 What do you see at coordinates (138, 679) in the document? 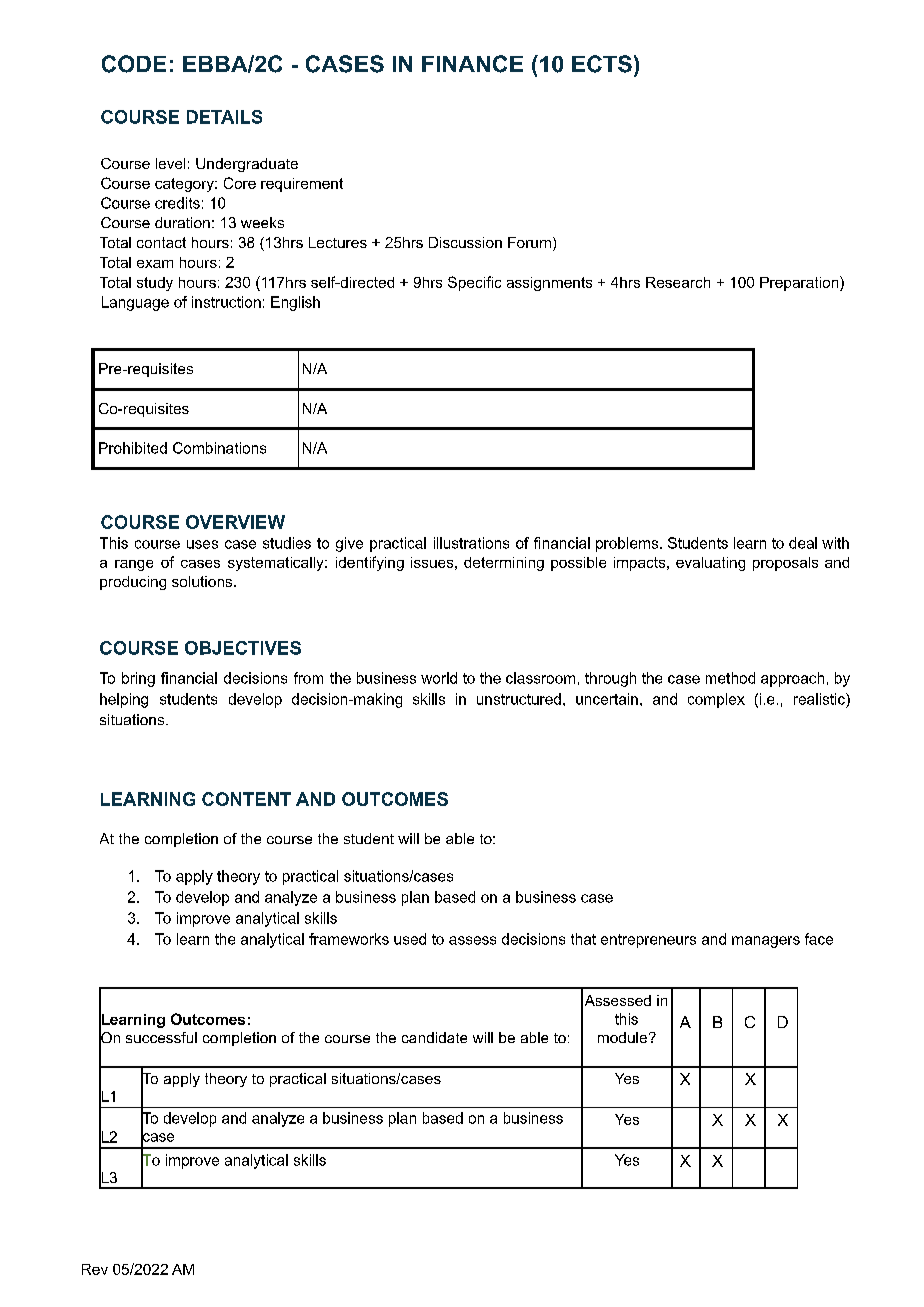
I see `bring` at bounding box center [138, 679].
